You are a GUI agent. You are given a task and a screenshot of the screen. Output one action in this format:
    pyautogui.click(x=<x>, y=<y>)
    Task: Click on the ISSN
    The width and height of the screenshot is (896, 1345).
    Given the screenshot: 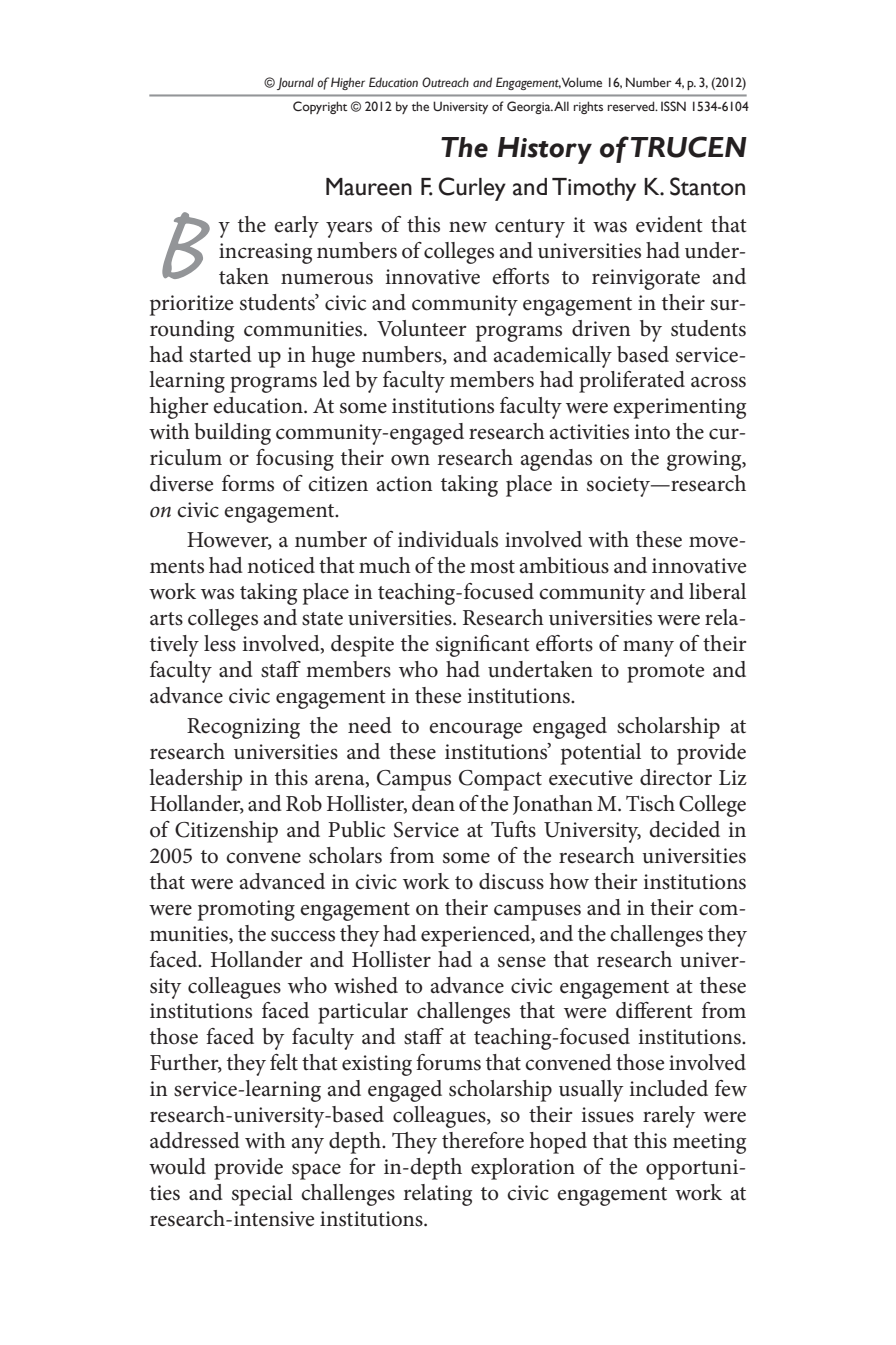 What is the action you would take?
    pyautogui.click(x=673, y=106)
